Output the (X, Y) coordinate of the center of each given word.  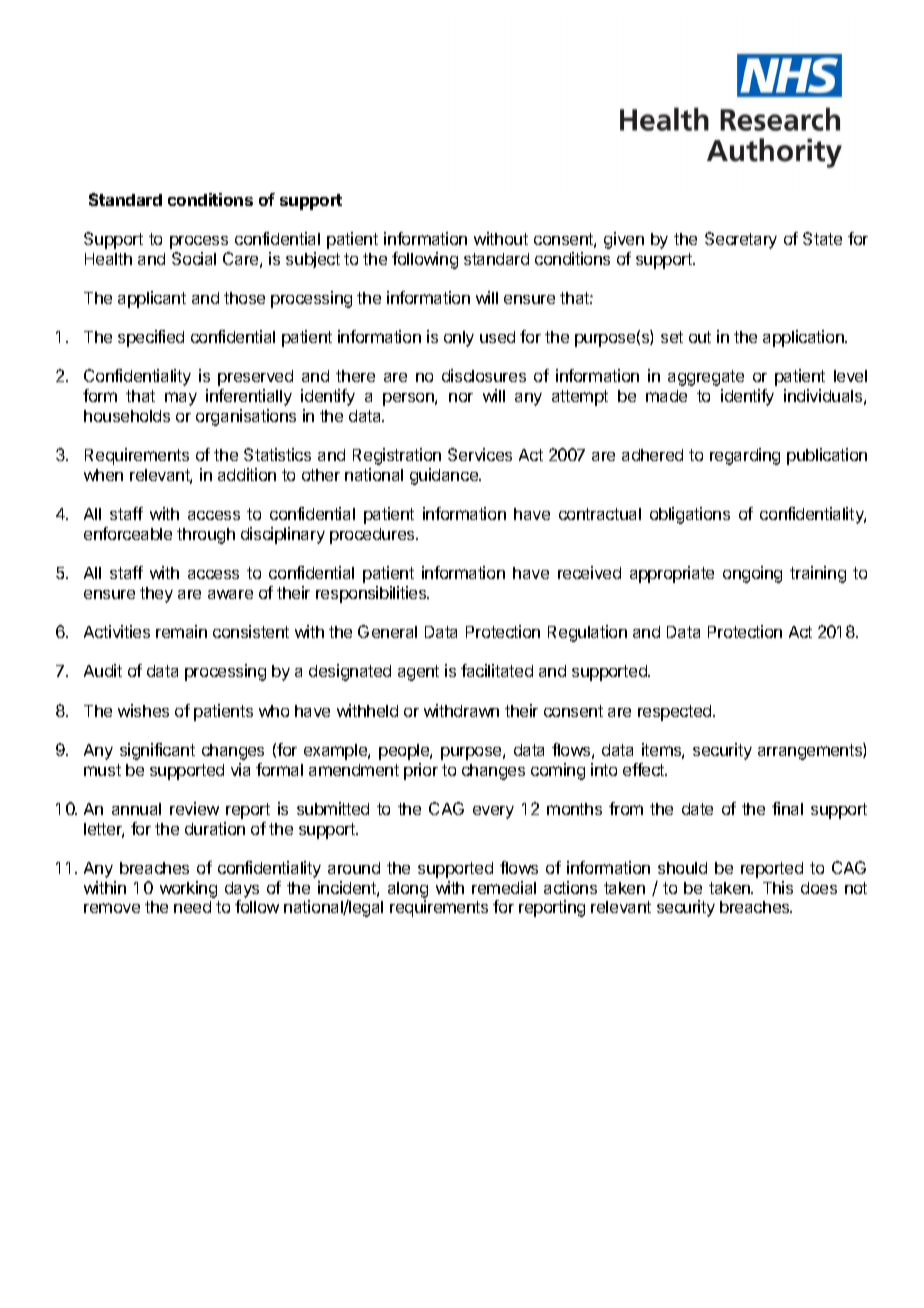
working (188, 889)
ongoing (752, 574)
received (589, 572)
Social (194, 258)
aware (230, 594)
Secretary (741, 240)
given (624, 240)
